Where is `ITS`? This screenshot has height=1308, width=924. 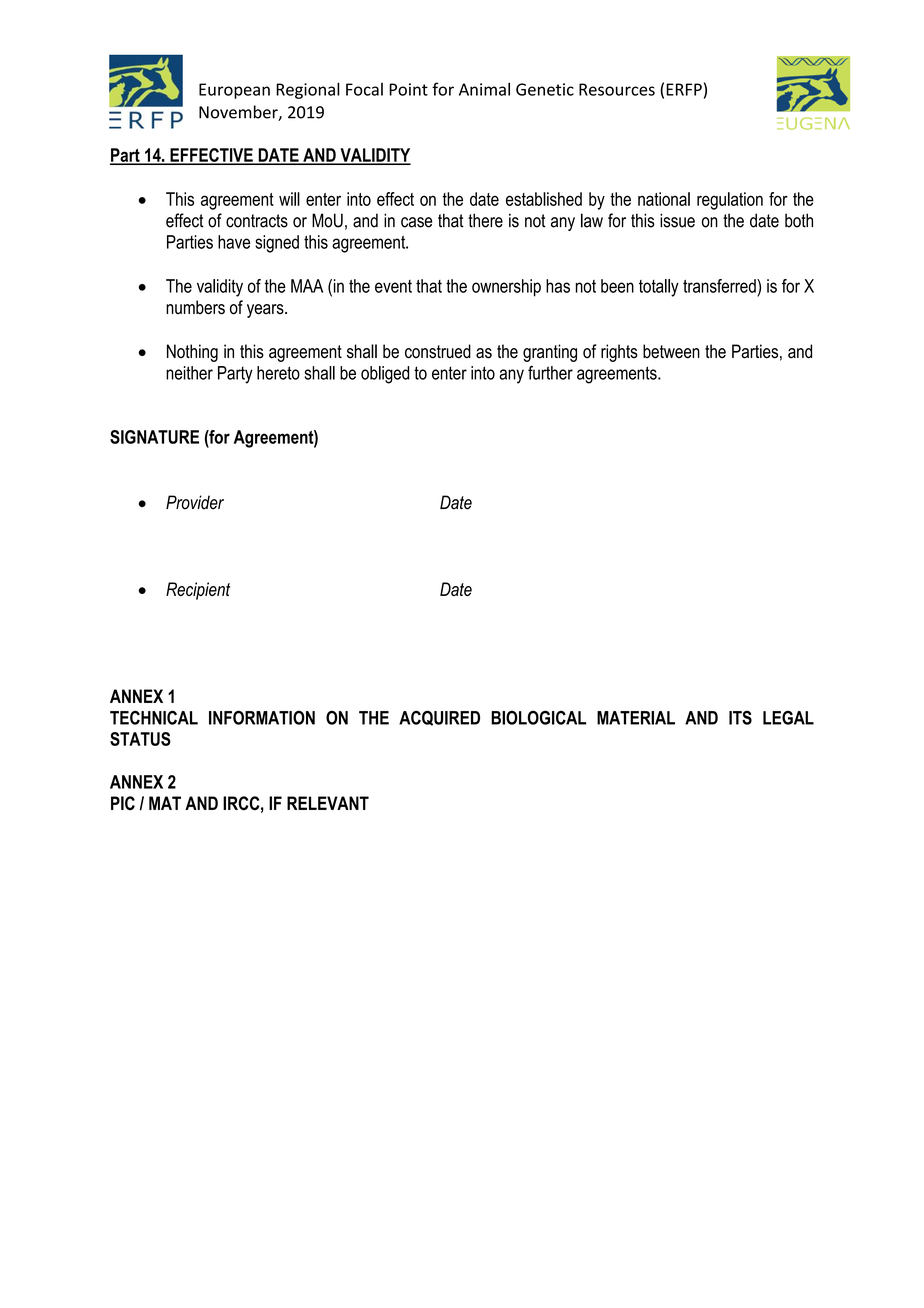 ITS is located at coordinates (740, 718).
